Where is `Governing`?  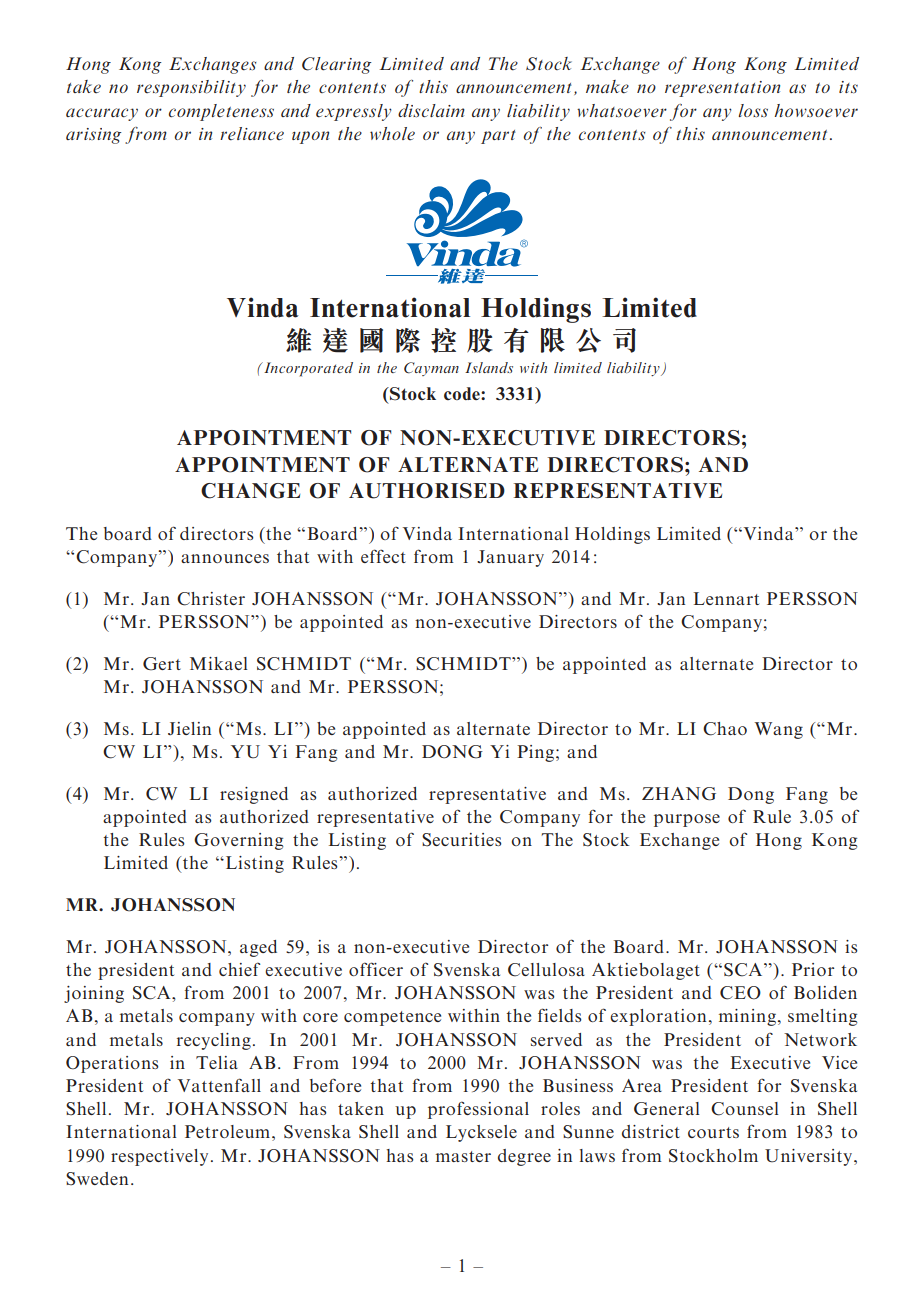
Governing is located at coordinates (239, 841).
